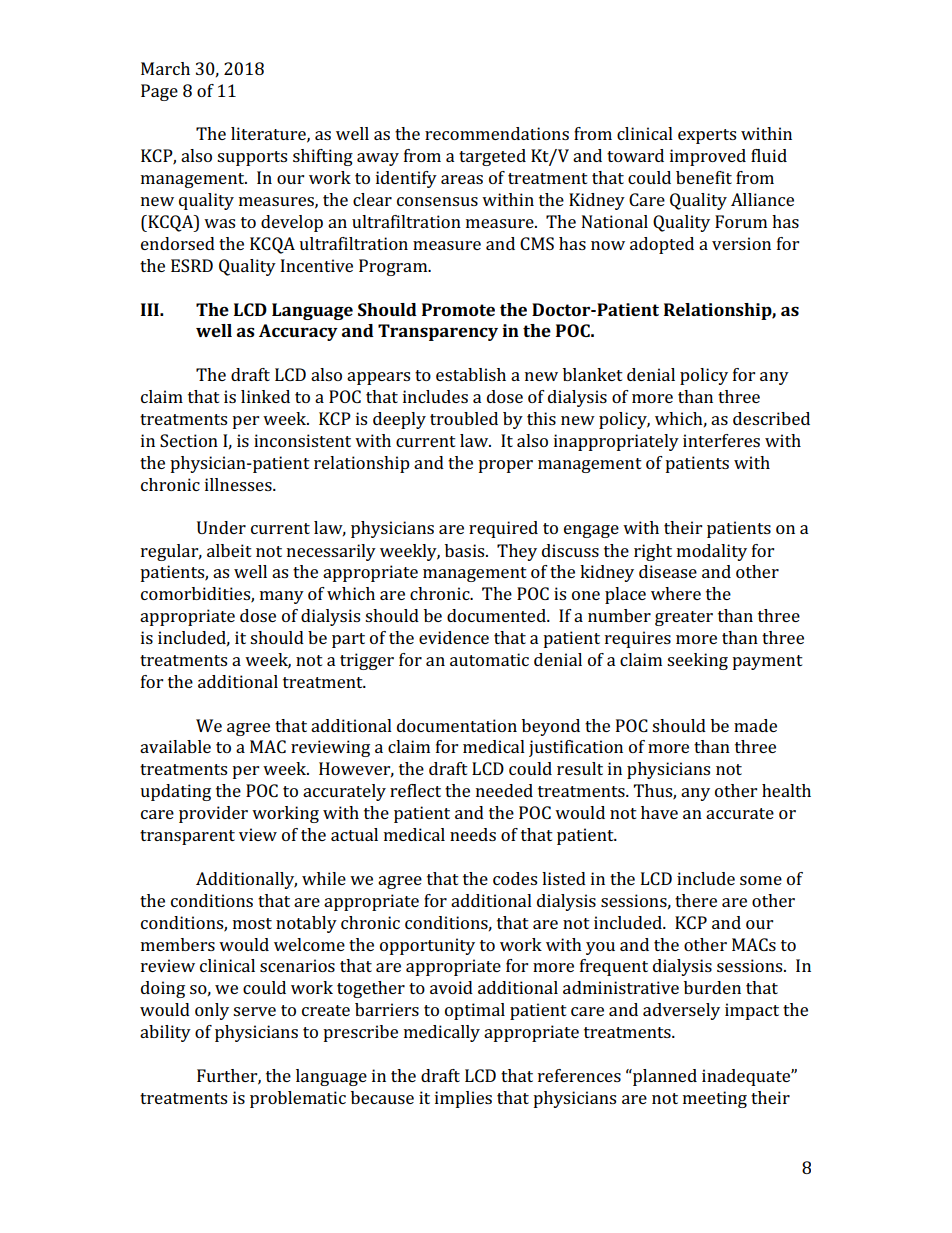  I want to click on where, so click(676, 593).
